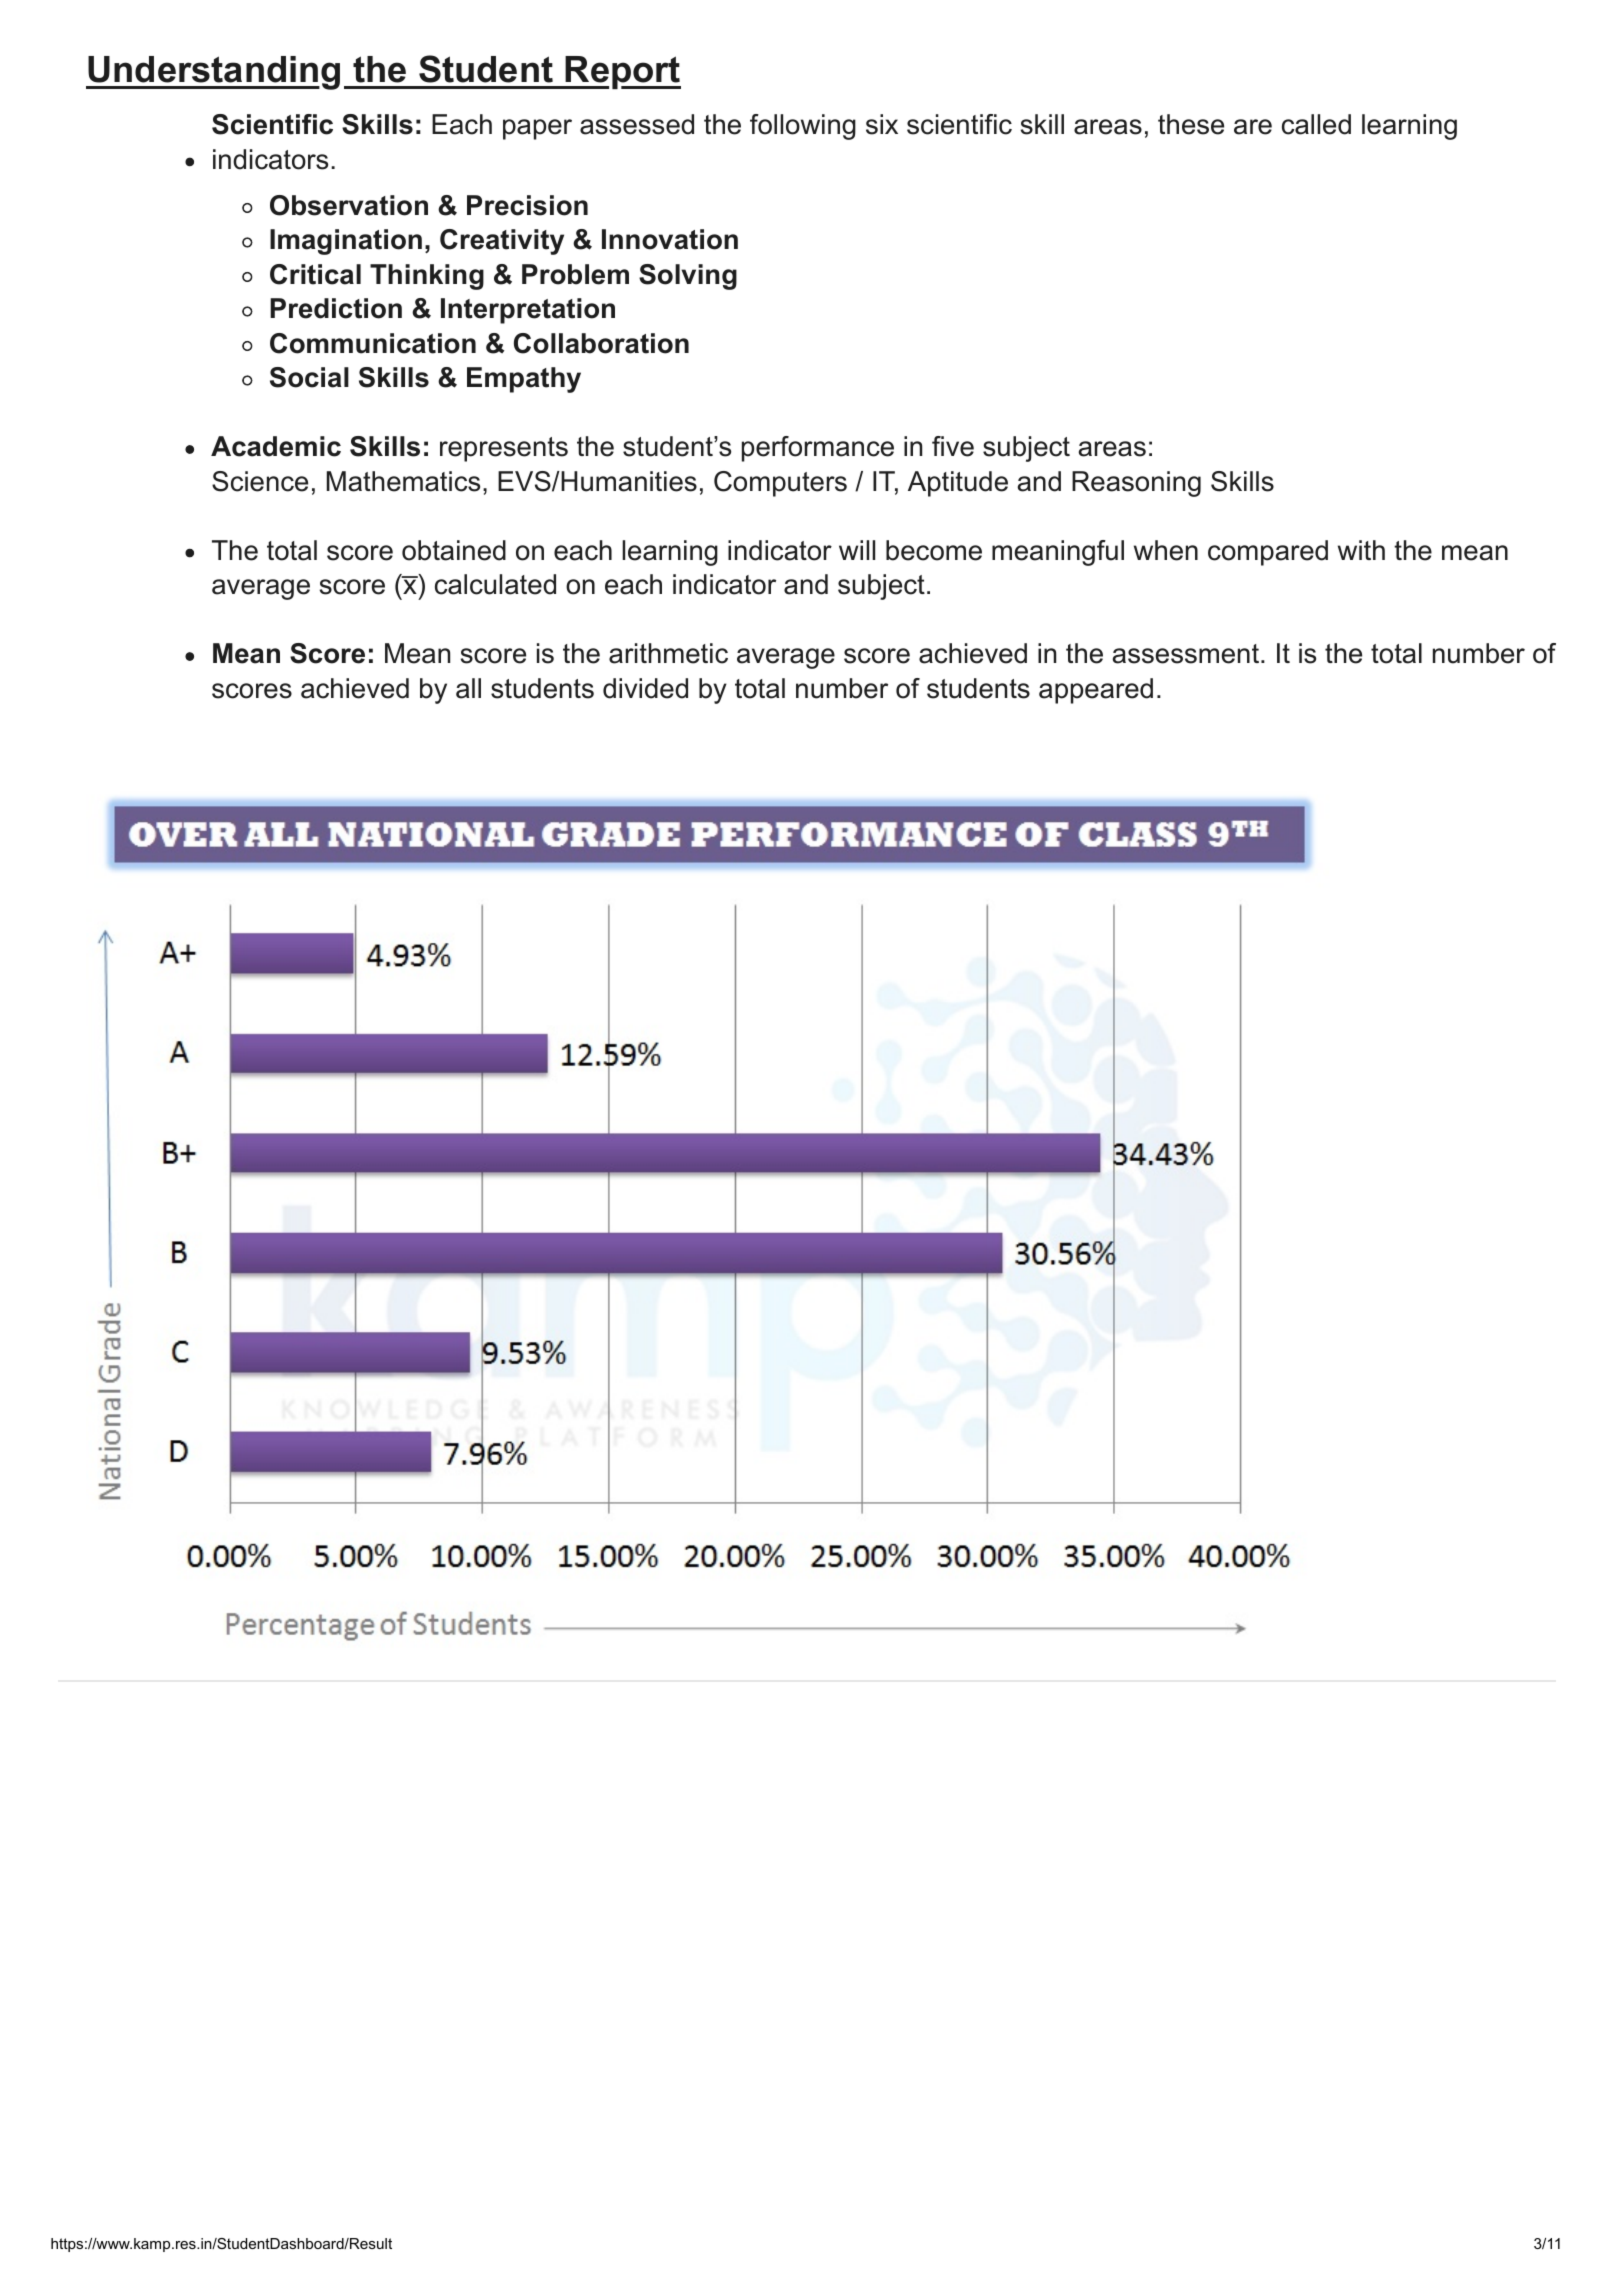  I want to click on Collaboration, so click(601, 343).
